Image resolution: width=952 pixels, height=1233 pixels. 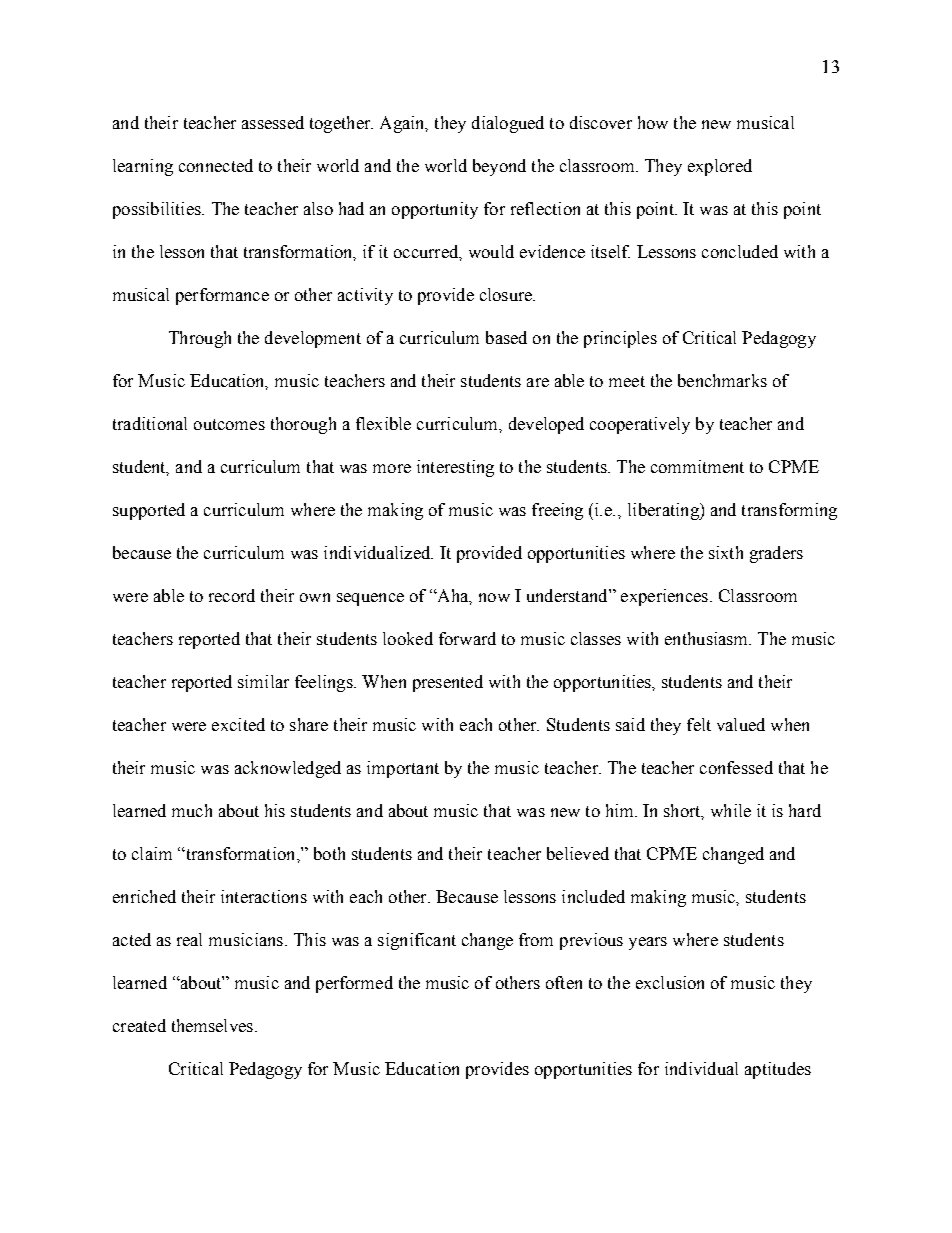 I want to click on record, so click(x=232, y=595).
